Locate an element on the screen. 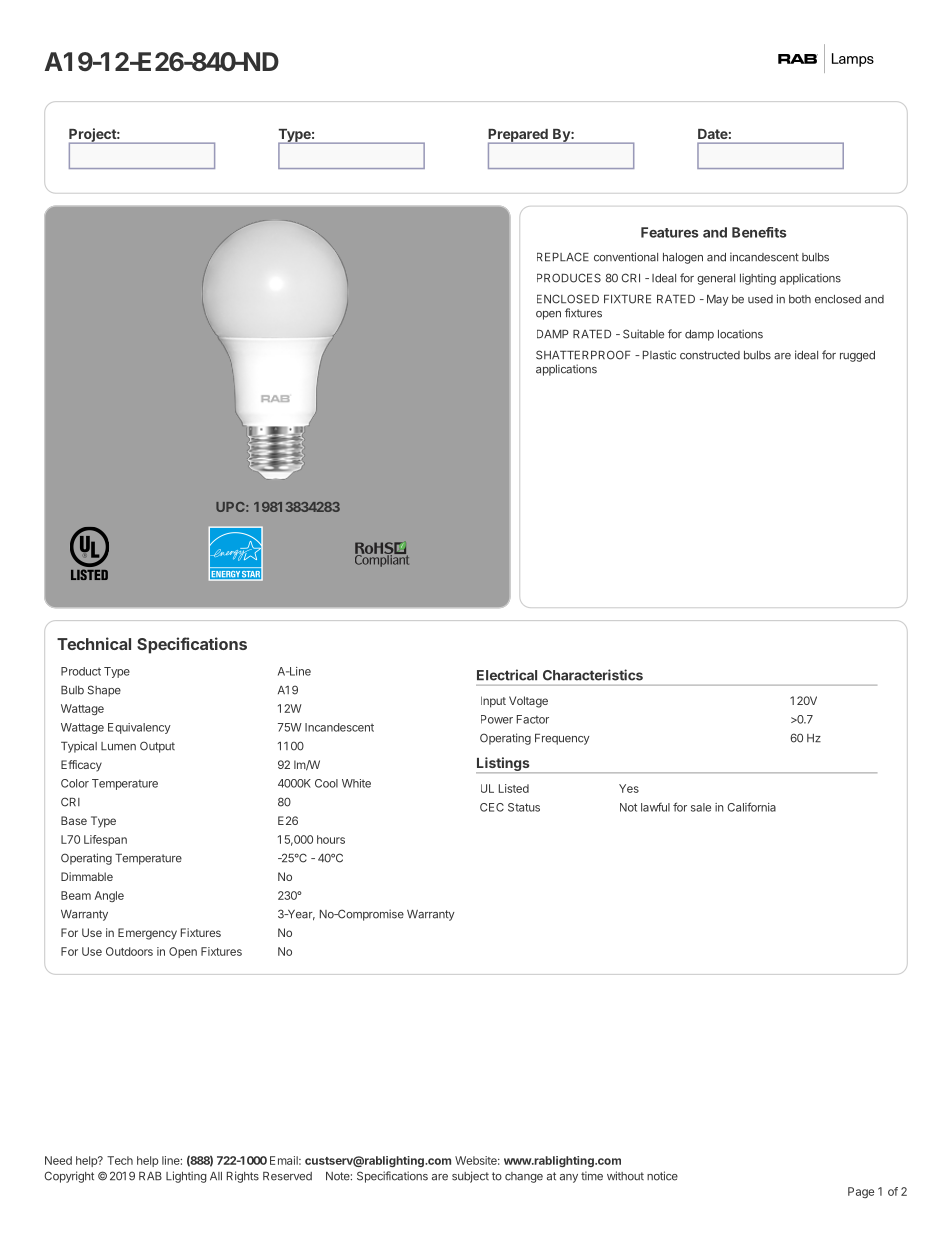 The height and width of the screenshot is (1233, 952). Product is located at coordinates (81, 671).
